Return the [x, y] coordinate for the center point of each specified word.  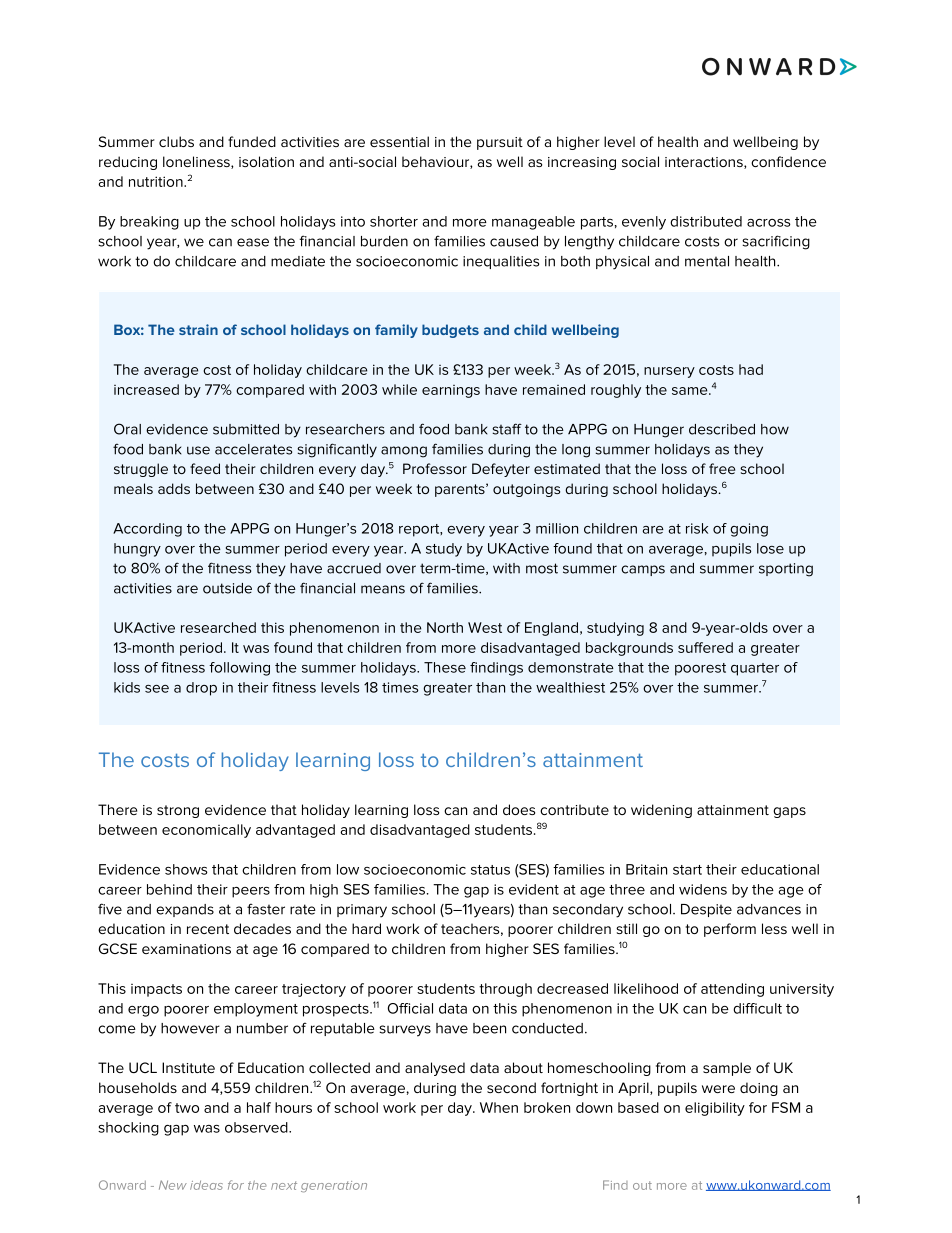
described [722, 429]
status [490, 870]
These [445, 667]
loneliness [197, 162]
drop [201, 689]
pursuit [500, 143]
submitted [246, 429]
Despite [706, 910]
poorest [700, 669]
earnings [451, 391]
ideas [206, 1185]
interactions [705, 163]
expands [185, 910]
